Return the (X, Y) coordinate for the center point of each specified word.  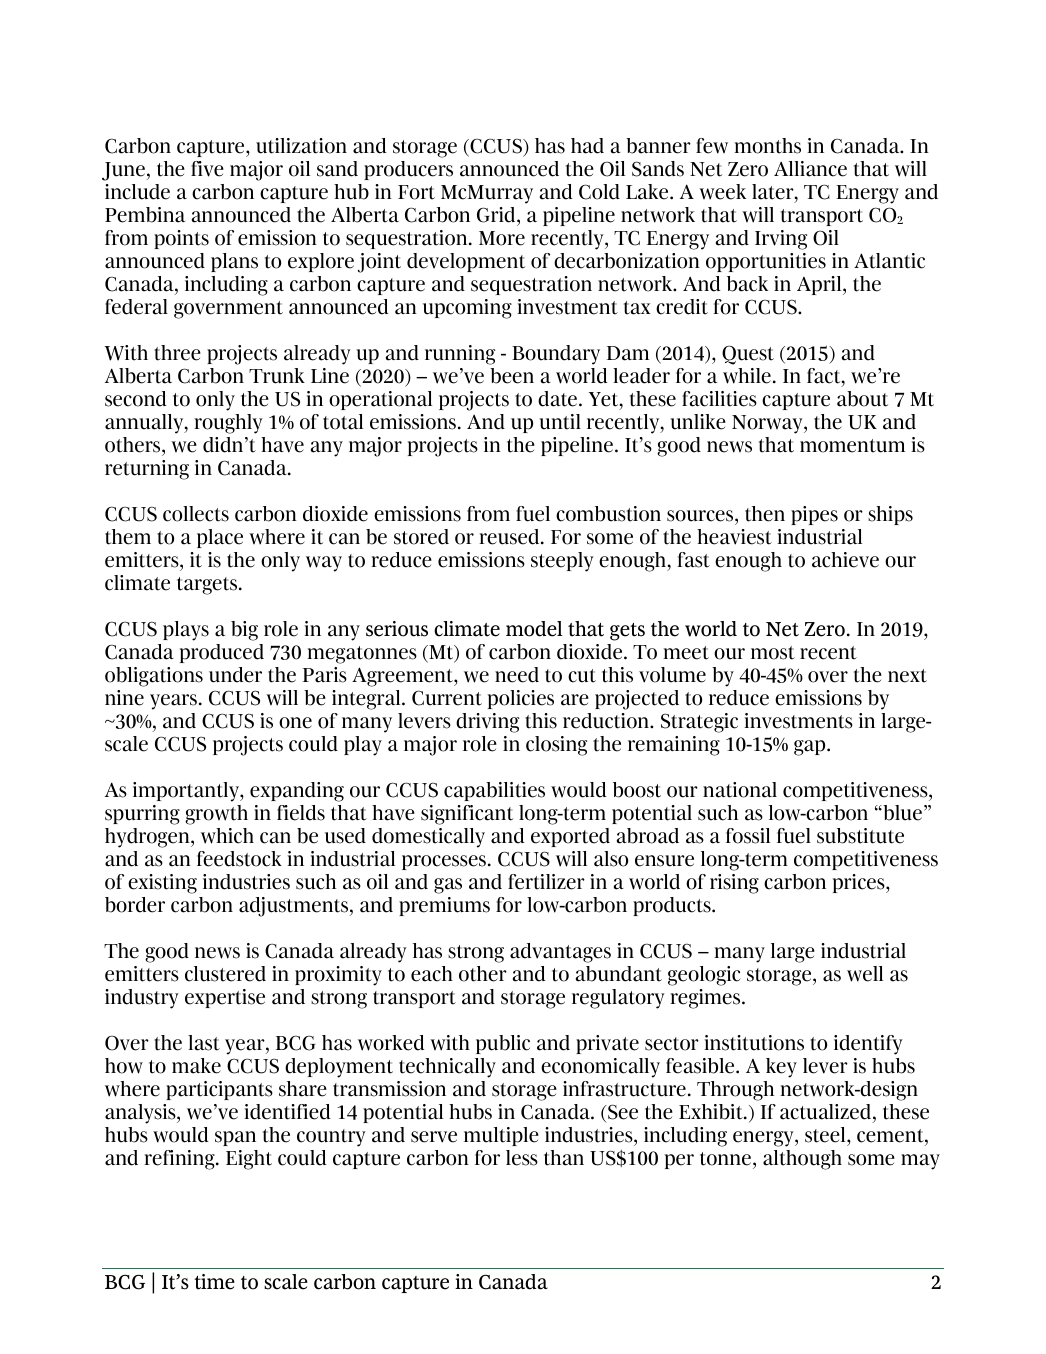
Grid (497, 216)
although (802, 1160)
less (522, 1158)
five (207, 169)
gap (811, 748)
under (235, 675)
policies (521, 699)
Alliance (810, 169)
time (214, 1282)
